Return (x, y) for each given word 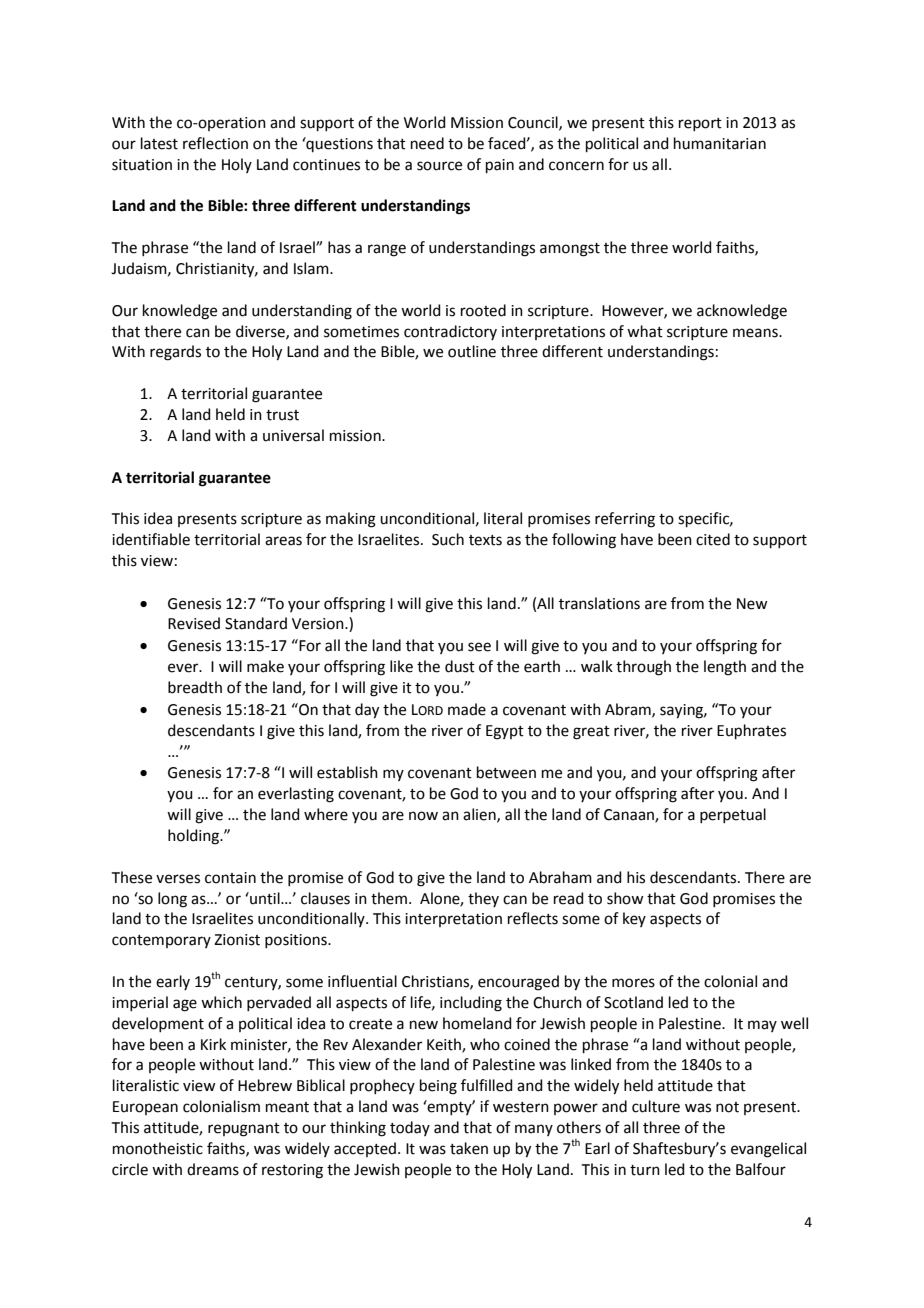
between (506, 772)
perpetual (733, 815)
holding (194, 837)
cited (713, 539)
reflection (215, 143)
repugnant (244, 1130)
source (439, 166)
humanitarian (720, 143)
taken (469, 1148)
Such (448, 539)
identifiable (151, 539)
